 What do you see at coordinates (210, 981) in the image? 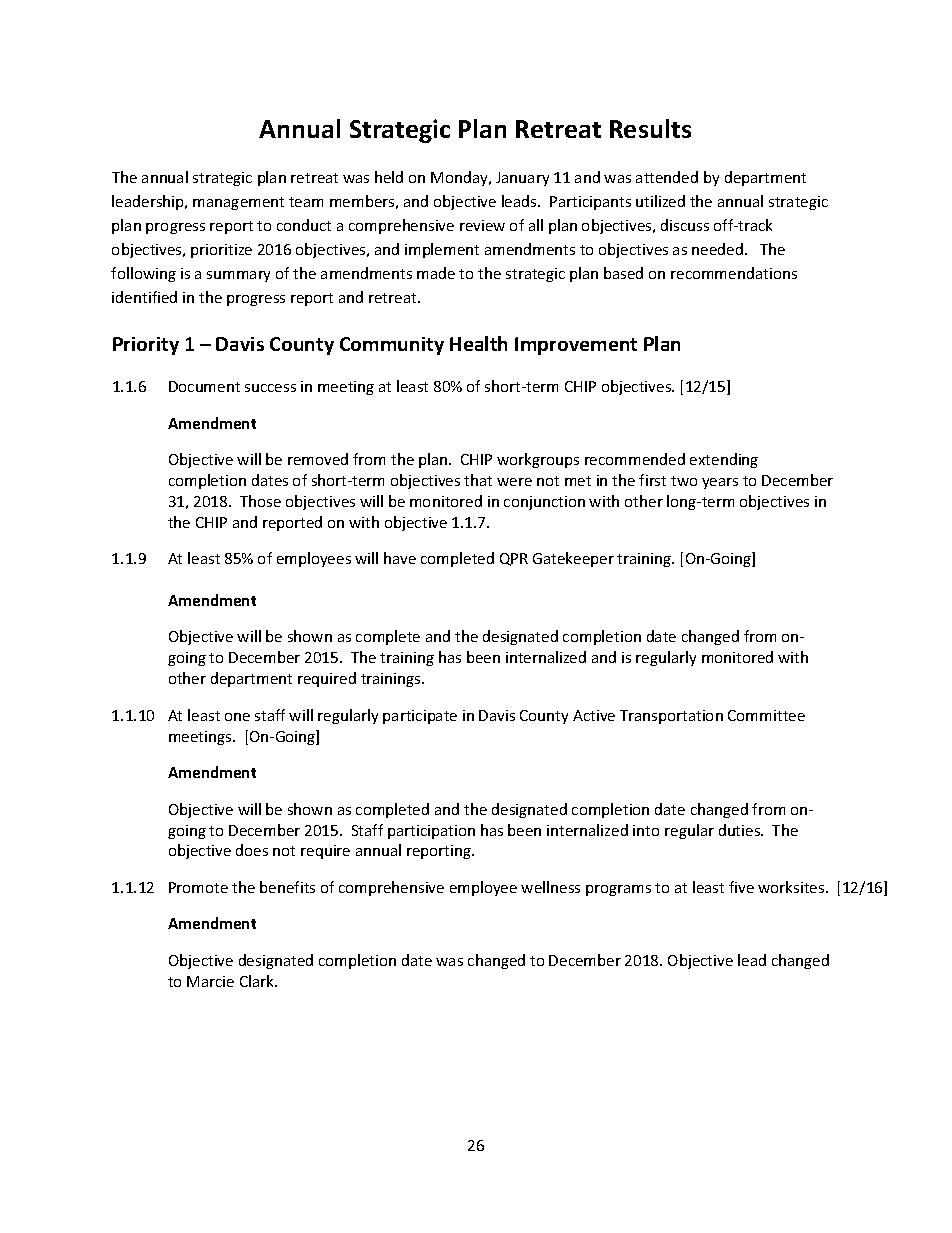
I see `Marcie` at bounding box center [210, 981].
